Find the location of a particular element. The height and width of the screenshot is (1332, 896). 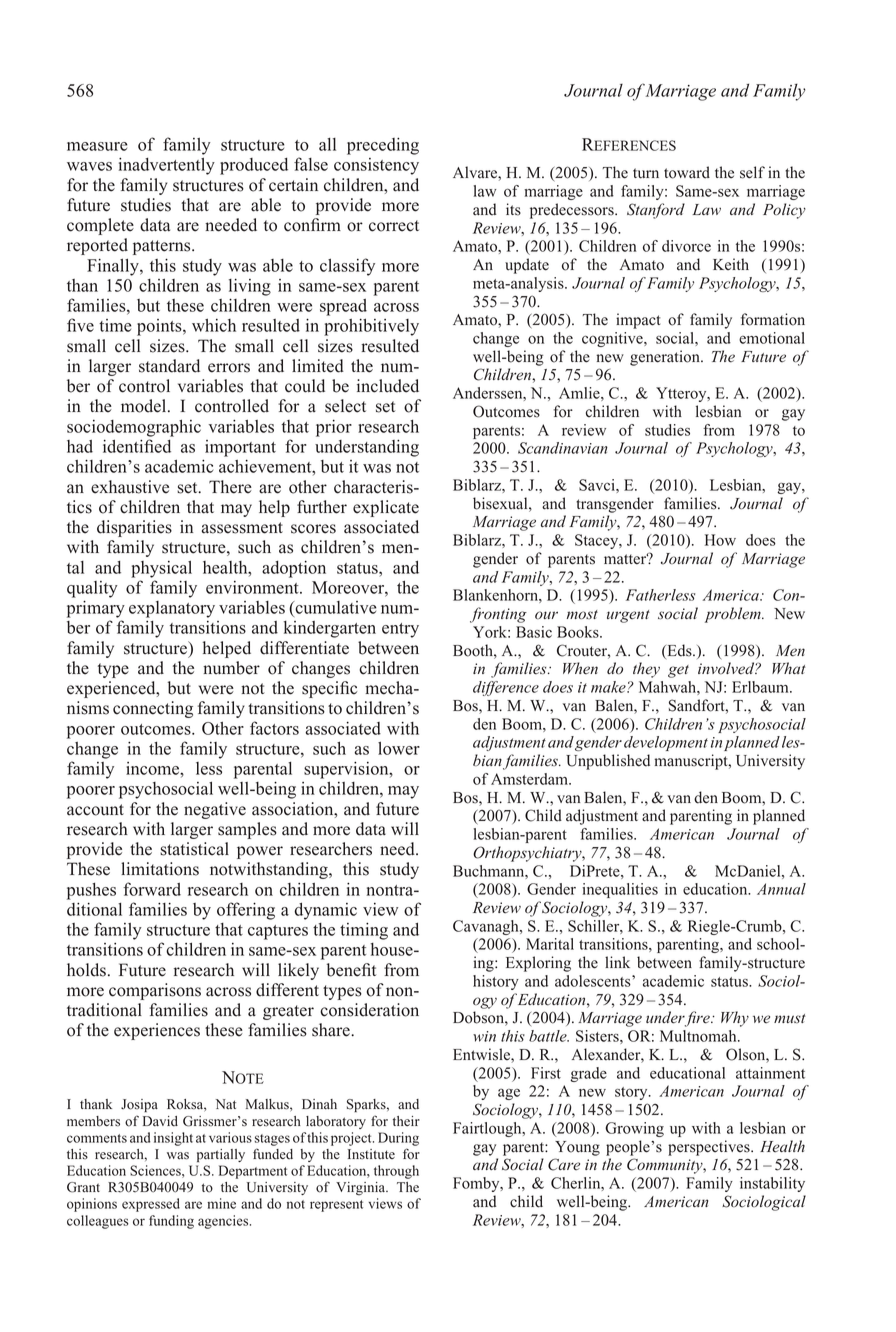

experienced is located at coordinates (112, 689).
